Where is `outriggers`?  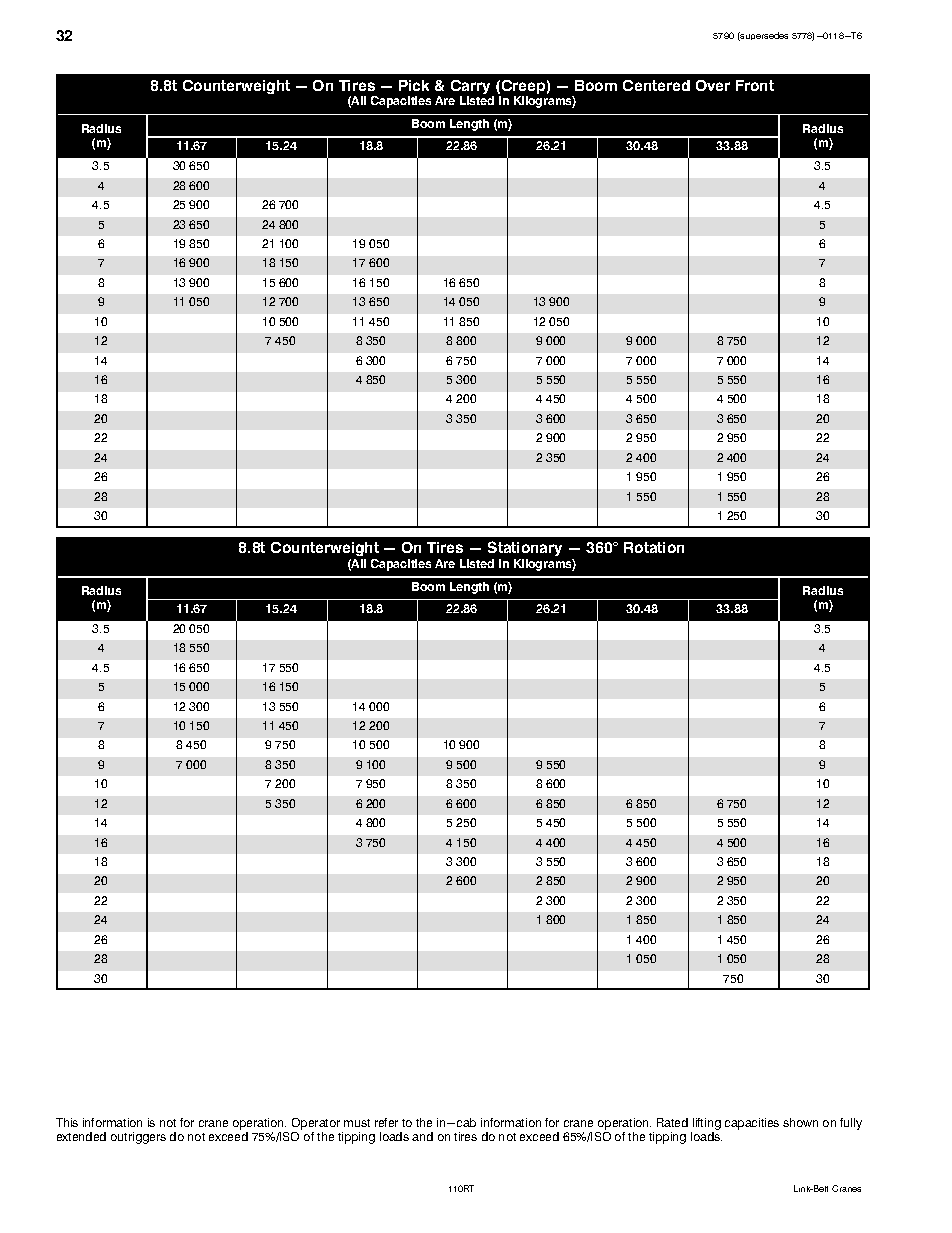 outriggers is located at coordinates (138, 1138).
